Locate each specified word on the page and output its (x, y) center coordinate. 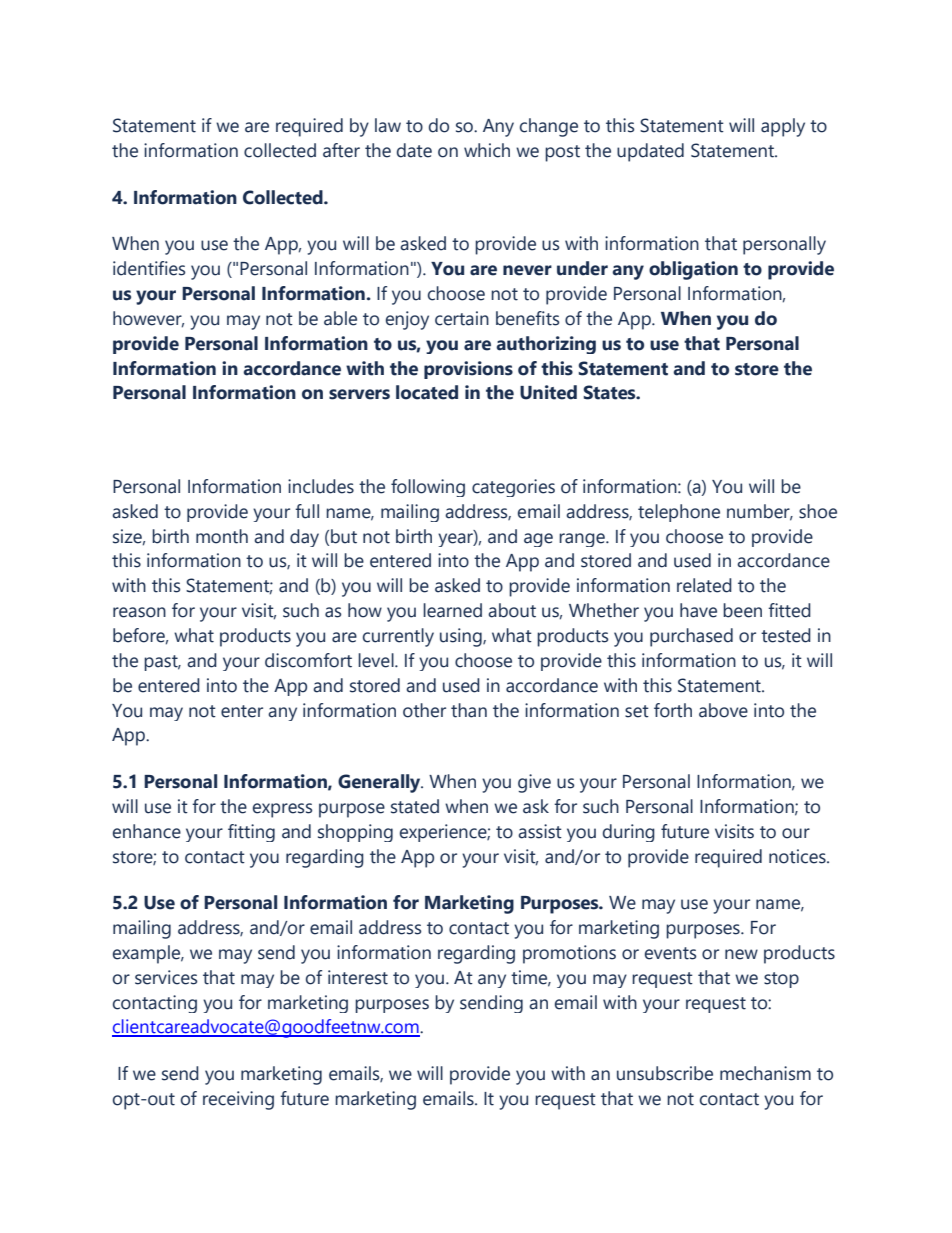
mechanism (765, 1073)
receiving (238, 1100)
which (487, 150)
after (341, 150)
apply (783, 127)
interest (358, 977)
